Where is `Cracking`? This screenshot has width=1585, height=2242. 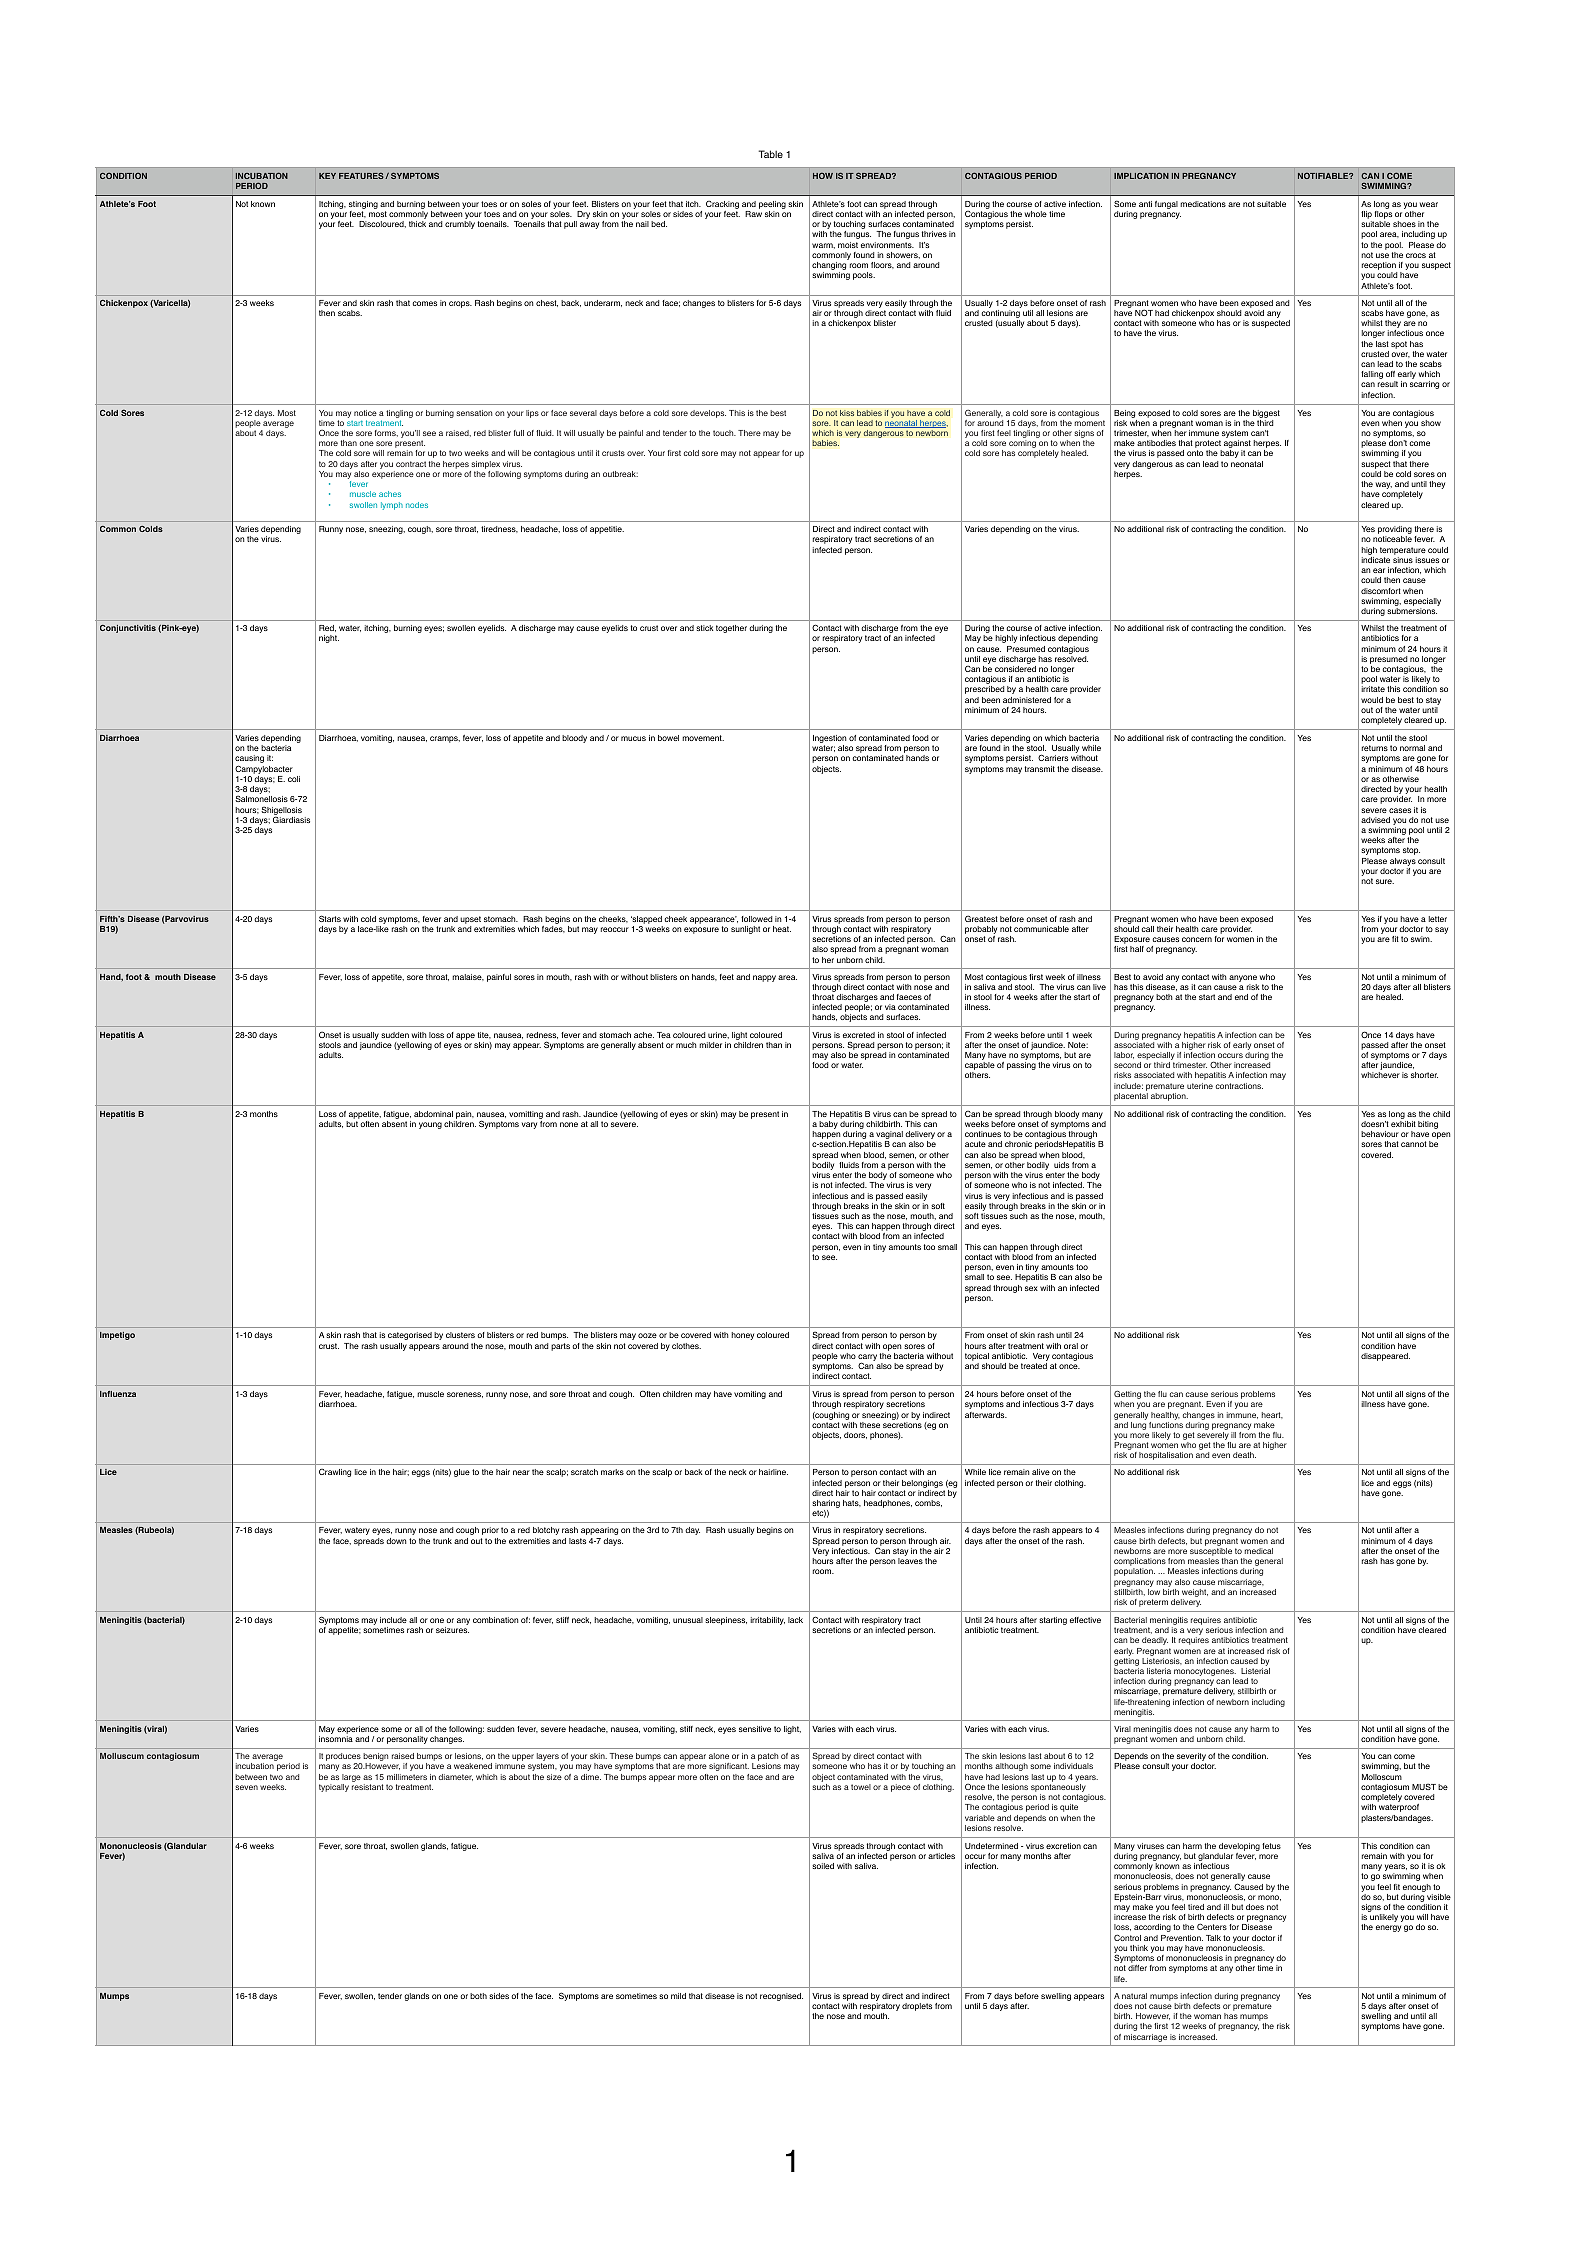 Cracking is located at coordinates (722, 206).
